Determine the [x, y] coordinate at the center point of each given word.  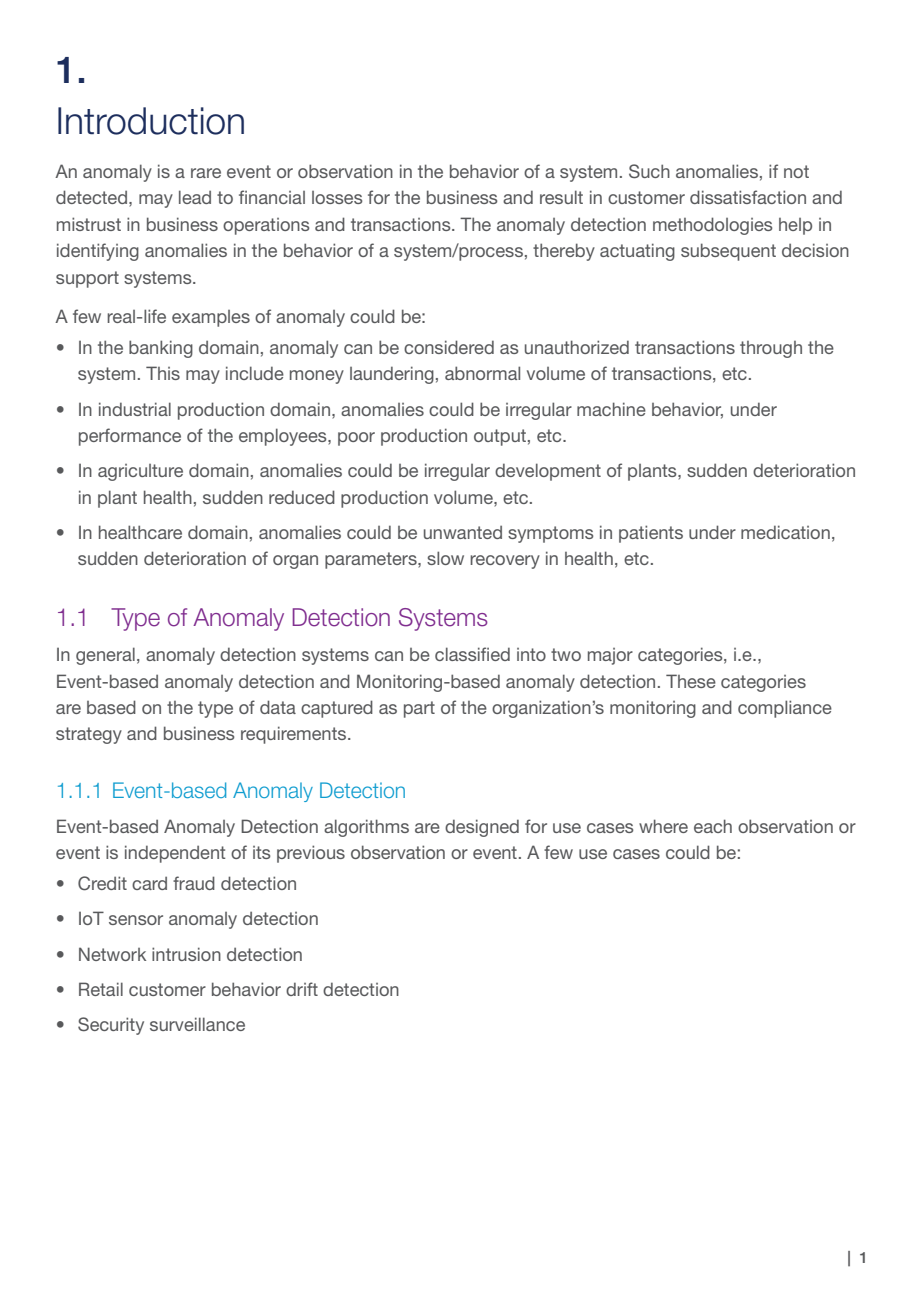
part [419, 709]
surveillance [197, 1024]
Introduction [151, 121]
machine [611, 409]
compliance [785, 709]
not [796, 171]
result [561, 197]
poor [356, 439]
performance [130, 437]
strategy [89, 735]
